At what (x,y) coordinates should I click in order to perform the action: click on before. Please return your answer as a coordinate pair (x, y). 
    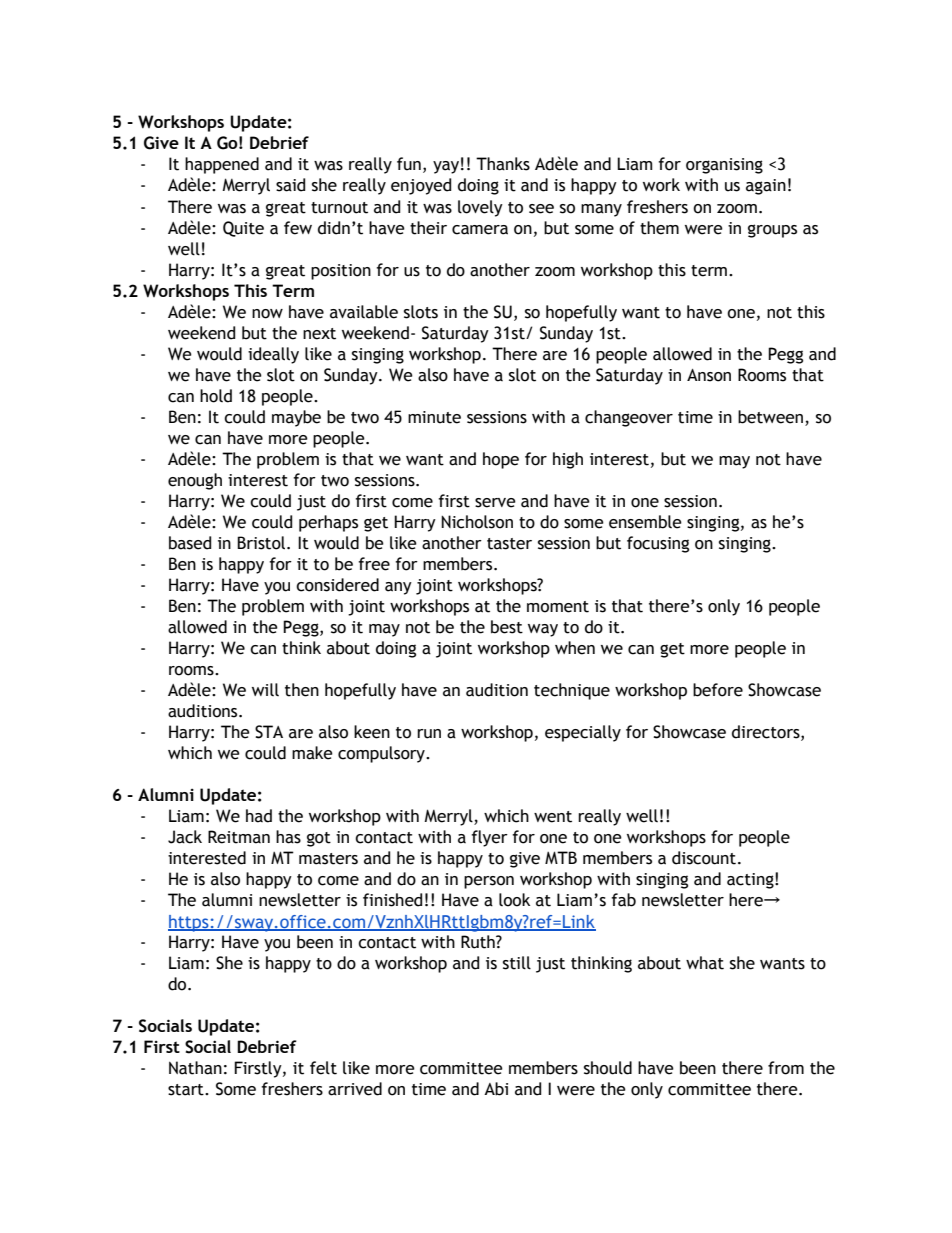
    Looking at the image, I should click on (718, 690).
